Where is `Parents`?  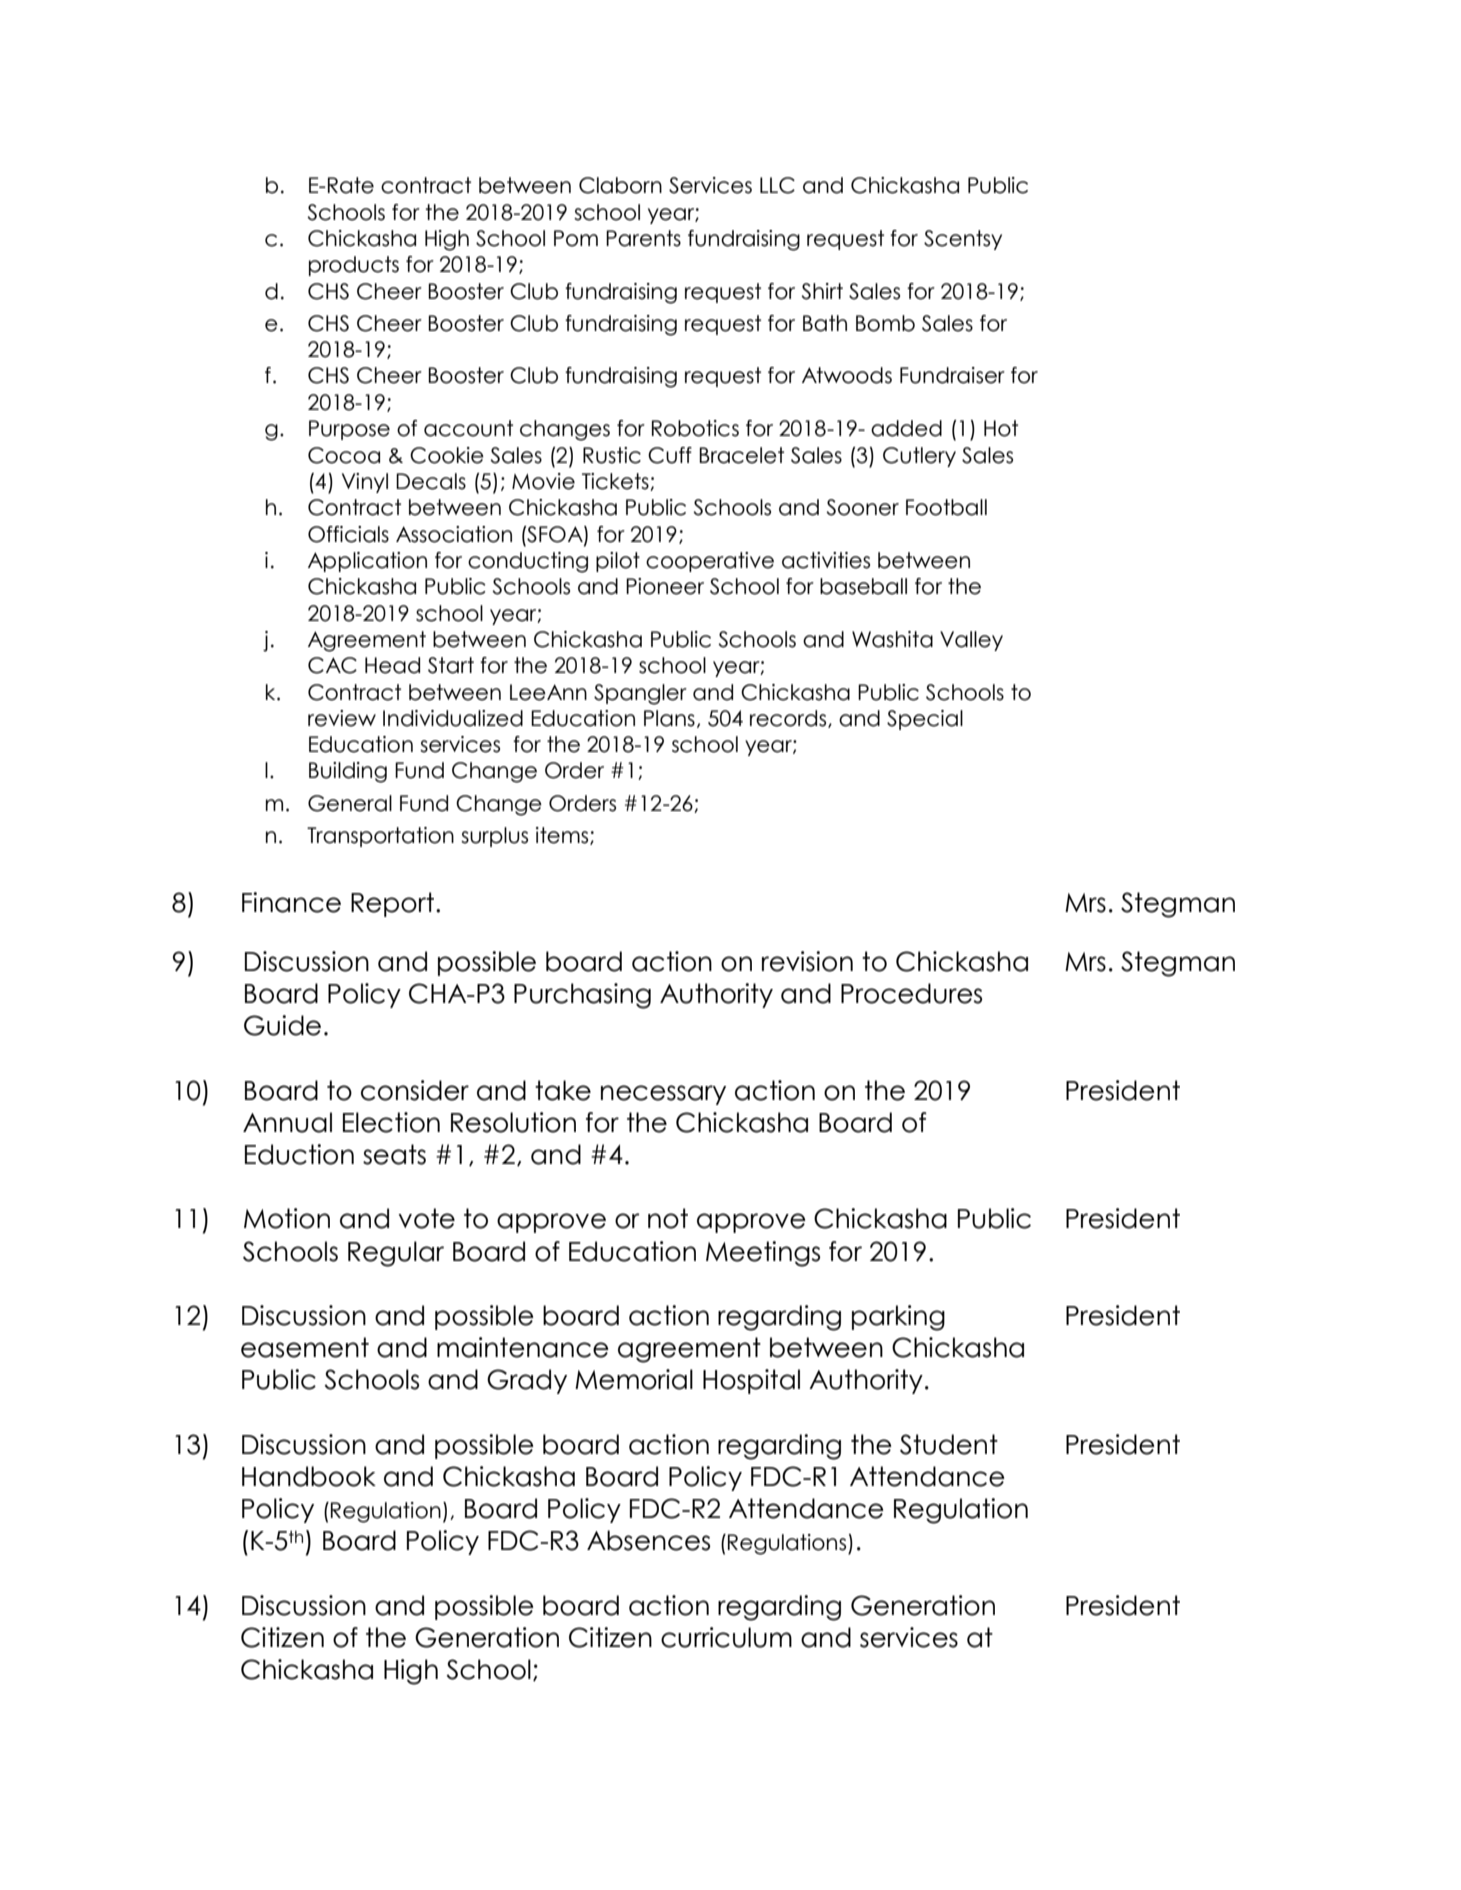 Parents is located at coordinates (643, 238).
